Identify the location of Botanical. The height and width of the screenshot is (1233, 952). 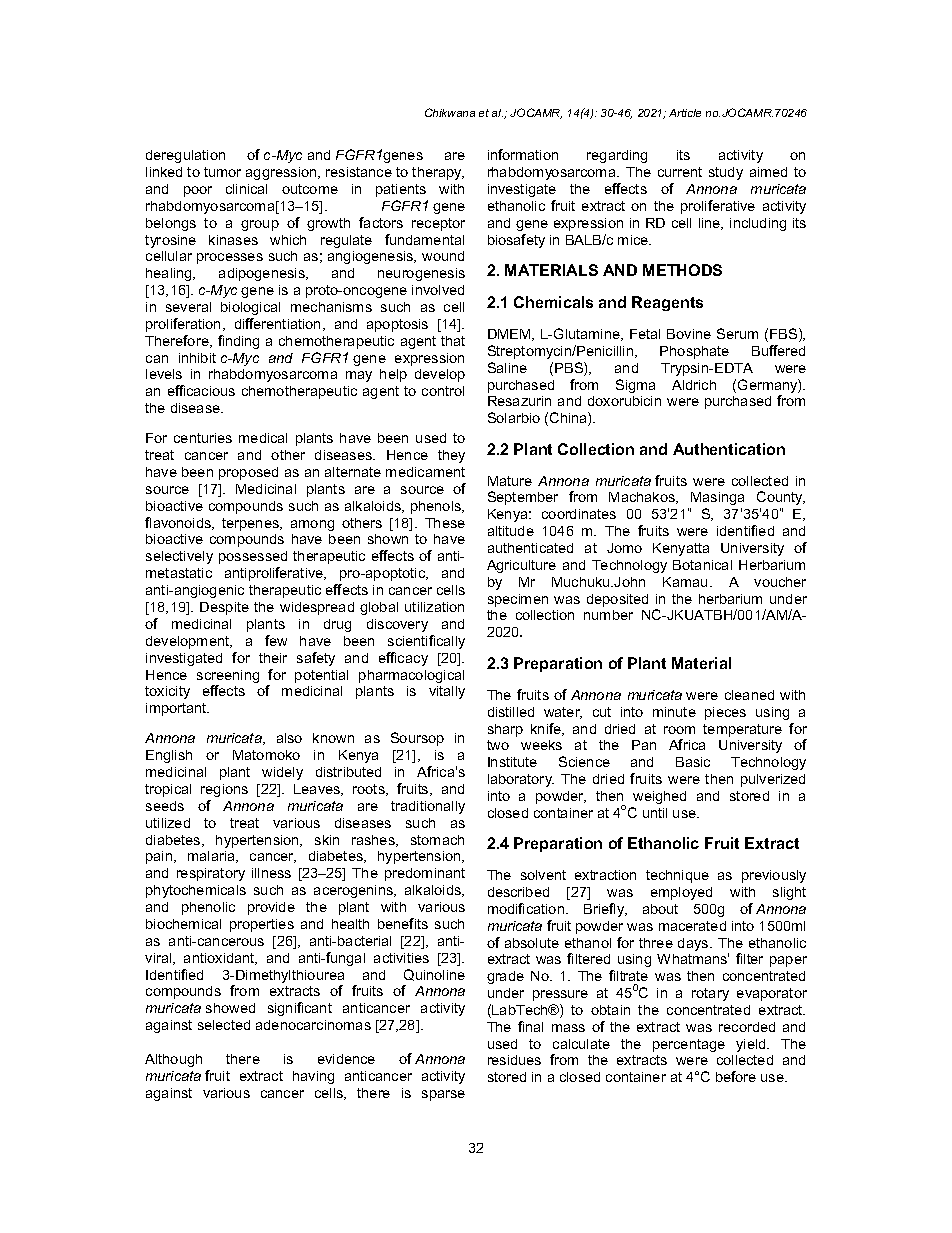
(702, 565).
